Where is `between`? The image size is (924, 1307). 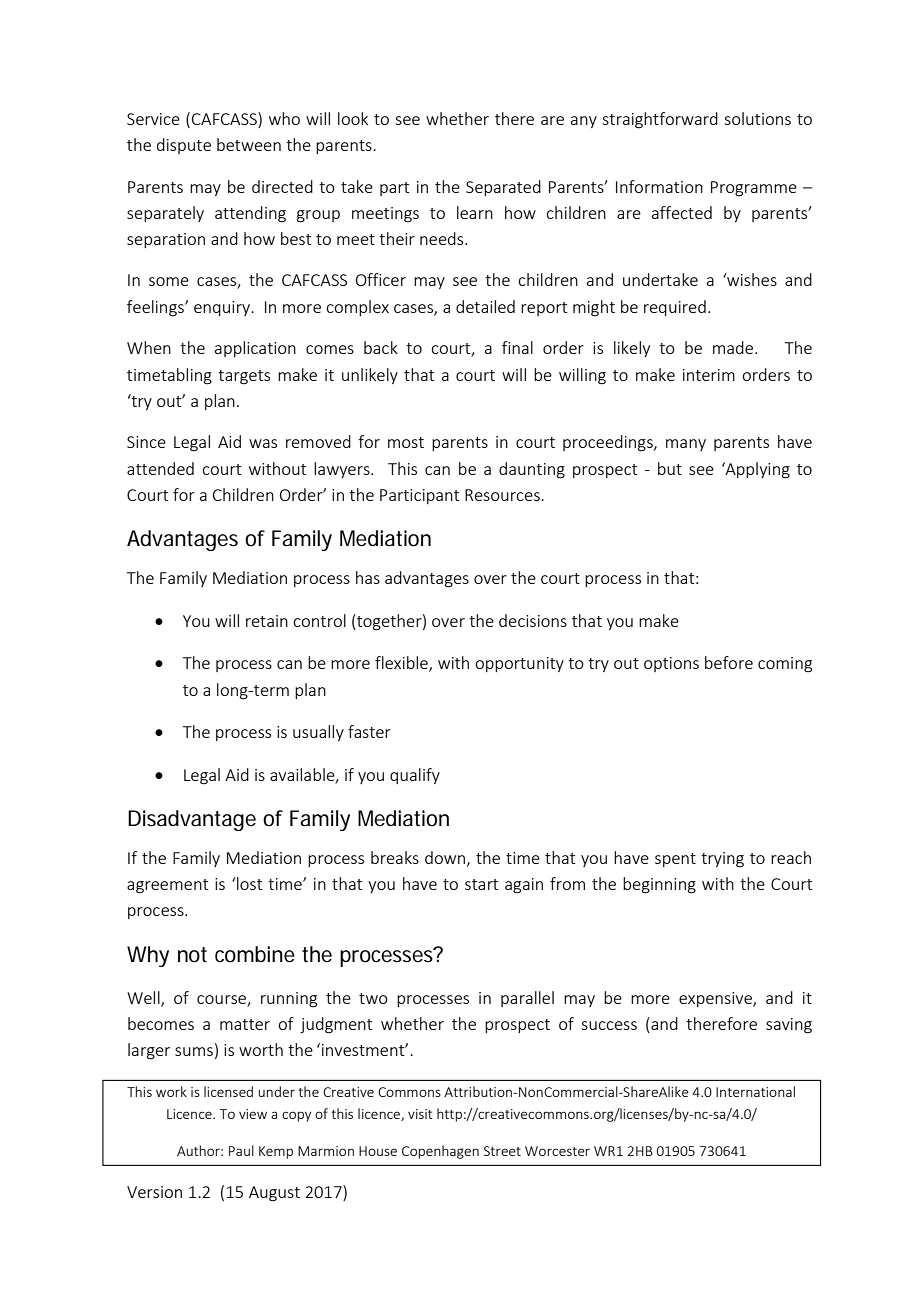
between is located at coordinates (249, 144).
